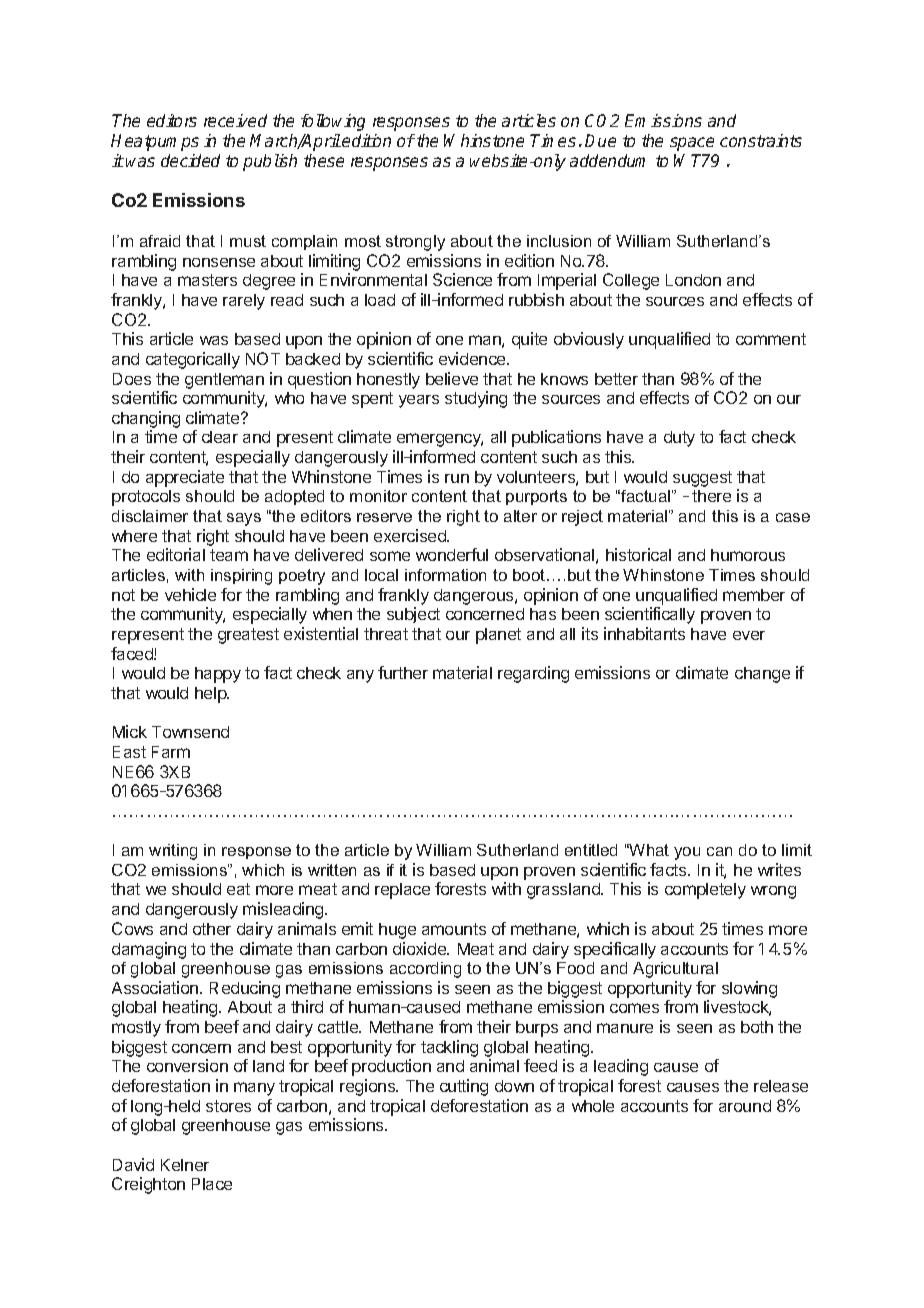 The width and height of the screenshot is (924, 1308). I want to click on decided, so click(190, 160).
